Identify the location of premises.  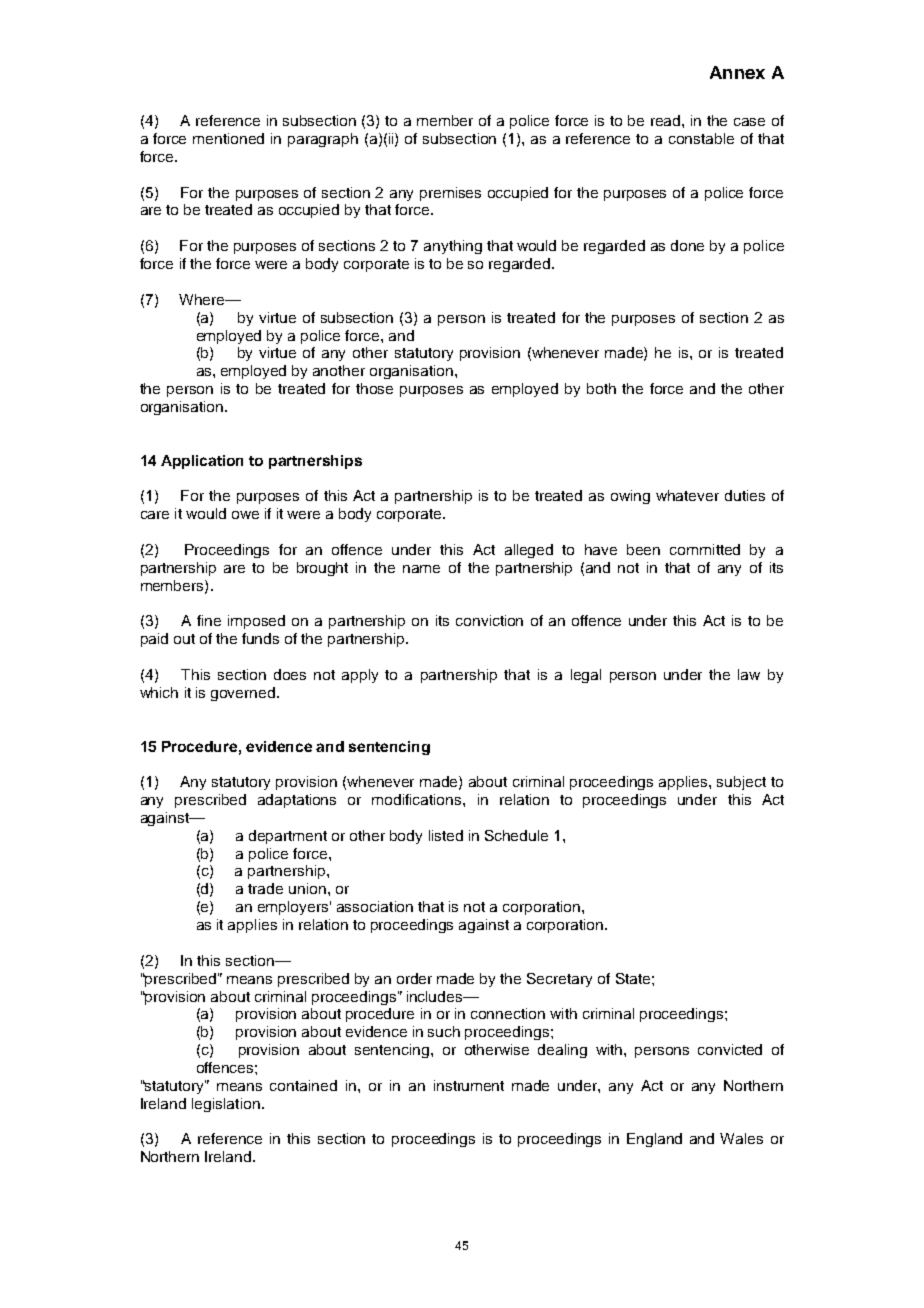
(450, 194).
